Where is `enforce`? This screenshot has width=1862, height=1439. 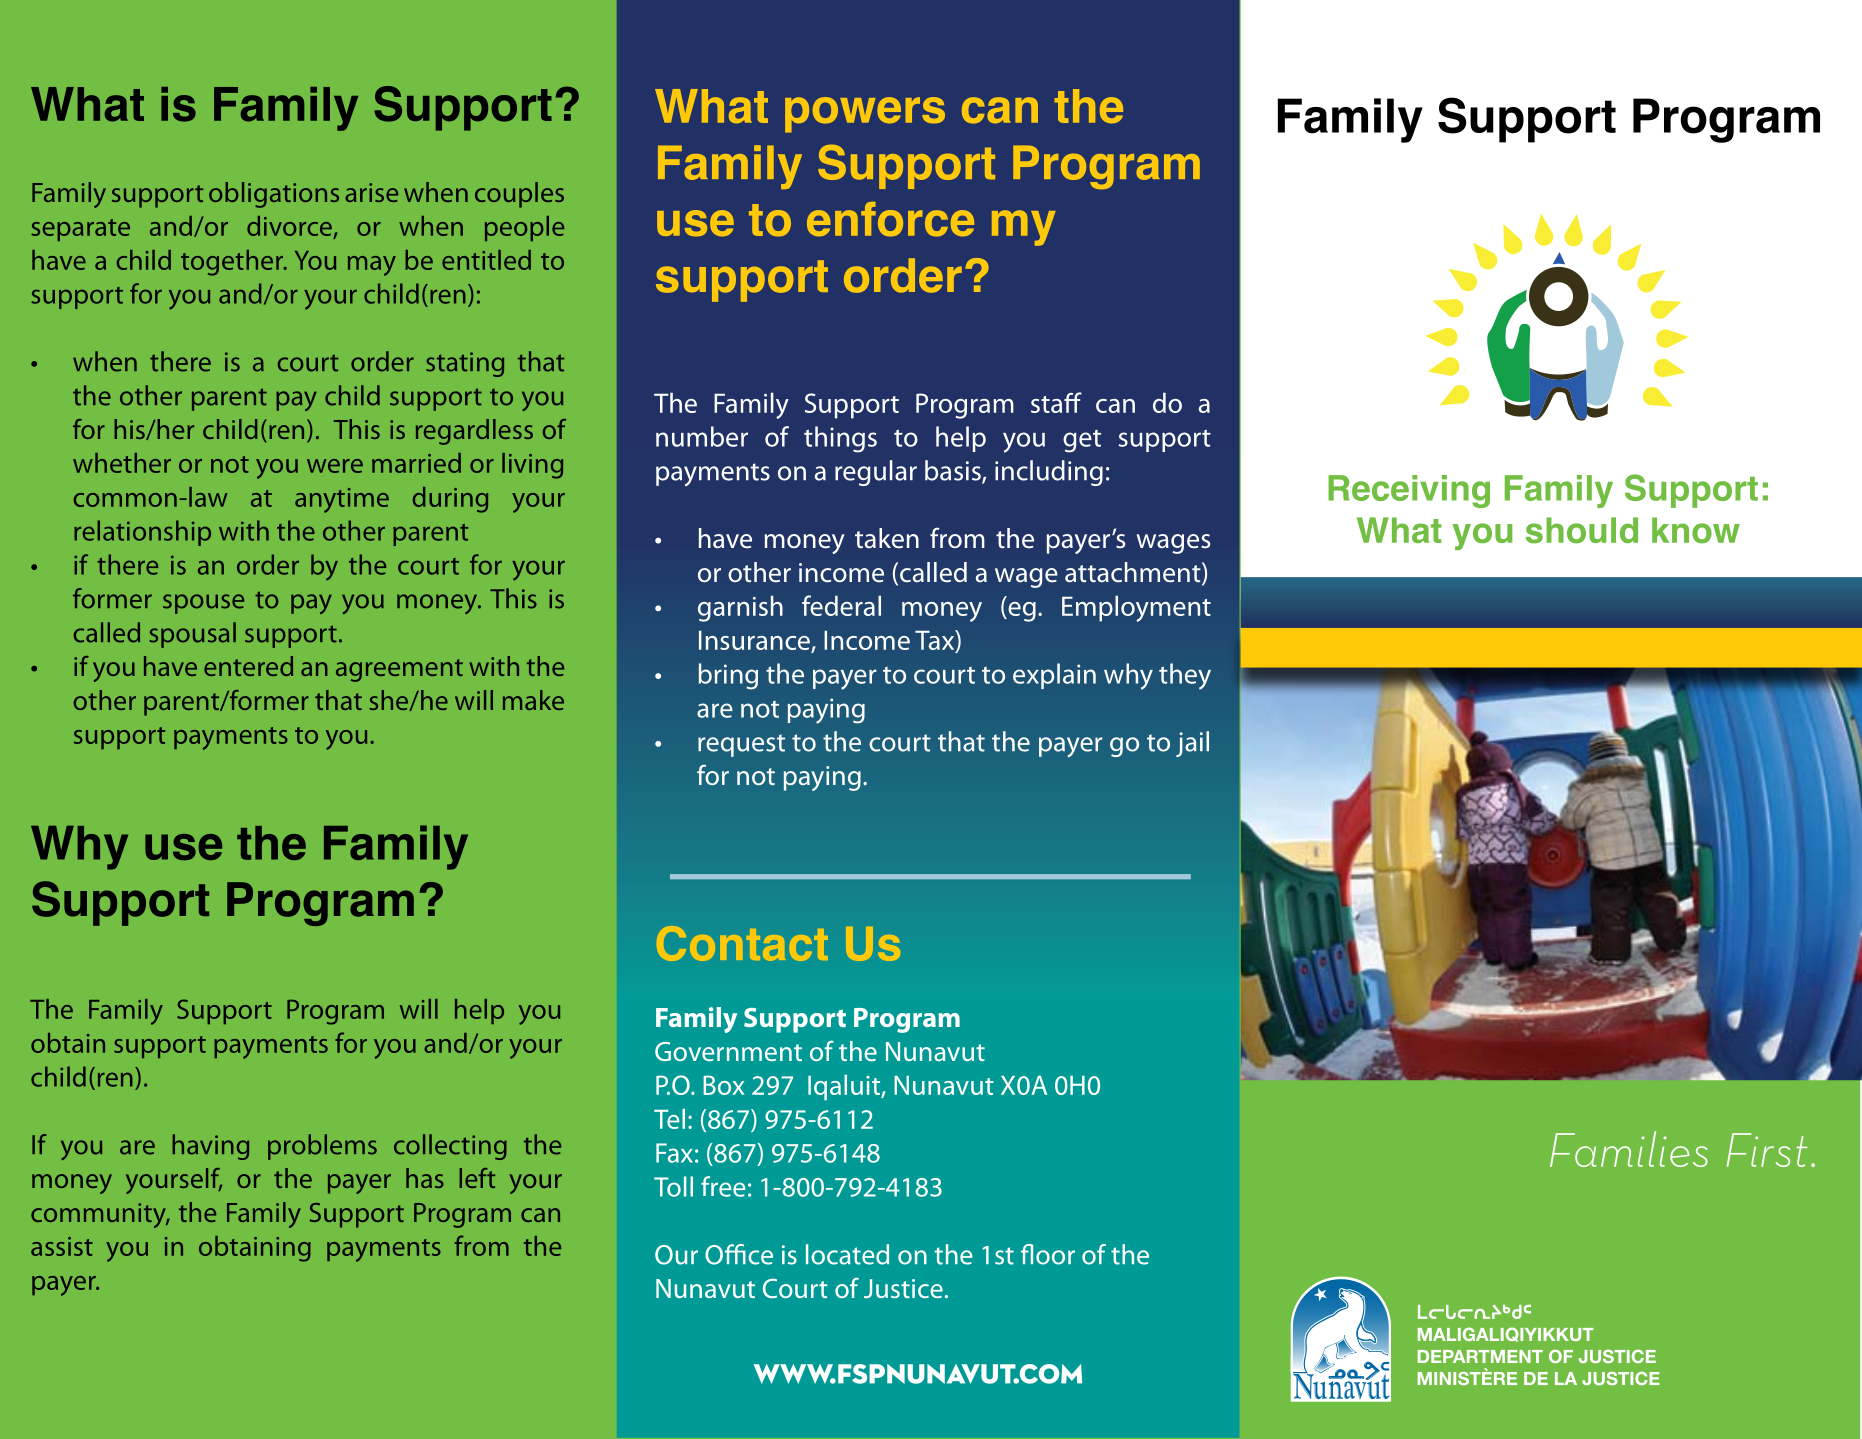
enforce is located at coordinates (890, 219).
